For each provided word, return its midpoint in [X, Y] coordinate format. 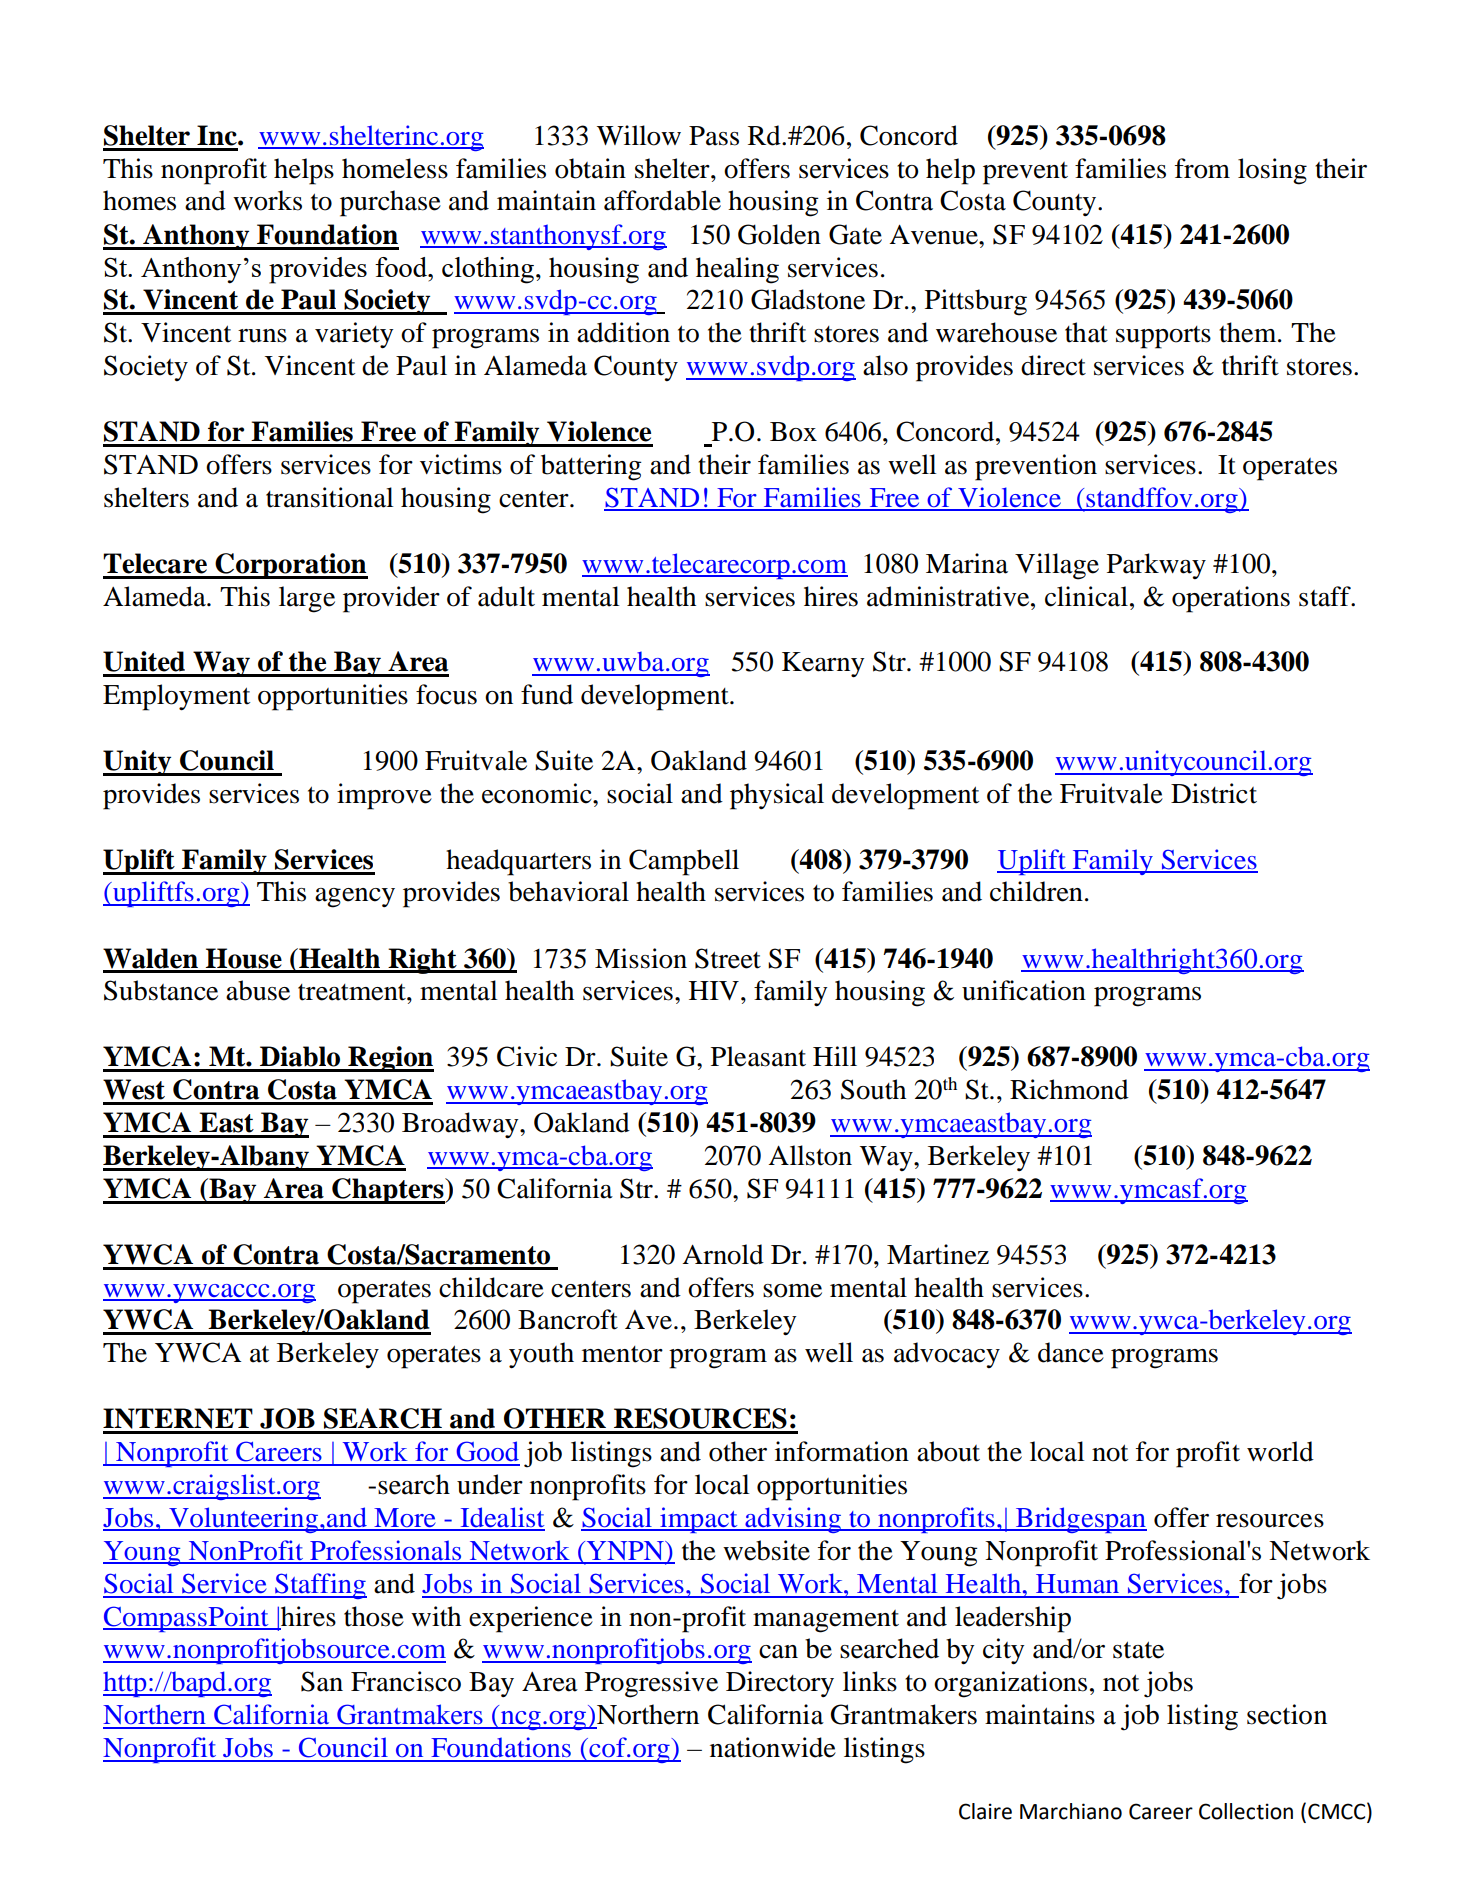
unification [1024, 990]
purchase [390, 203]
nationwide [773, 1747]
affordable [662, 200]
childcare [491, 1287]
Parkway [1156, 566]
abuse [258, 990]
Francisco [406, 1681]
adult [506, 596]
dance [1071, 1352]
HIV [714, 990]
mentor [622, 1354]
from [1202, 168]
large [307, 599]
